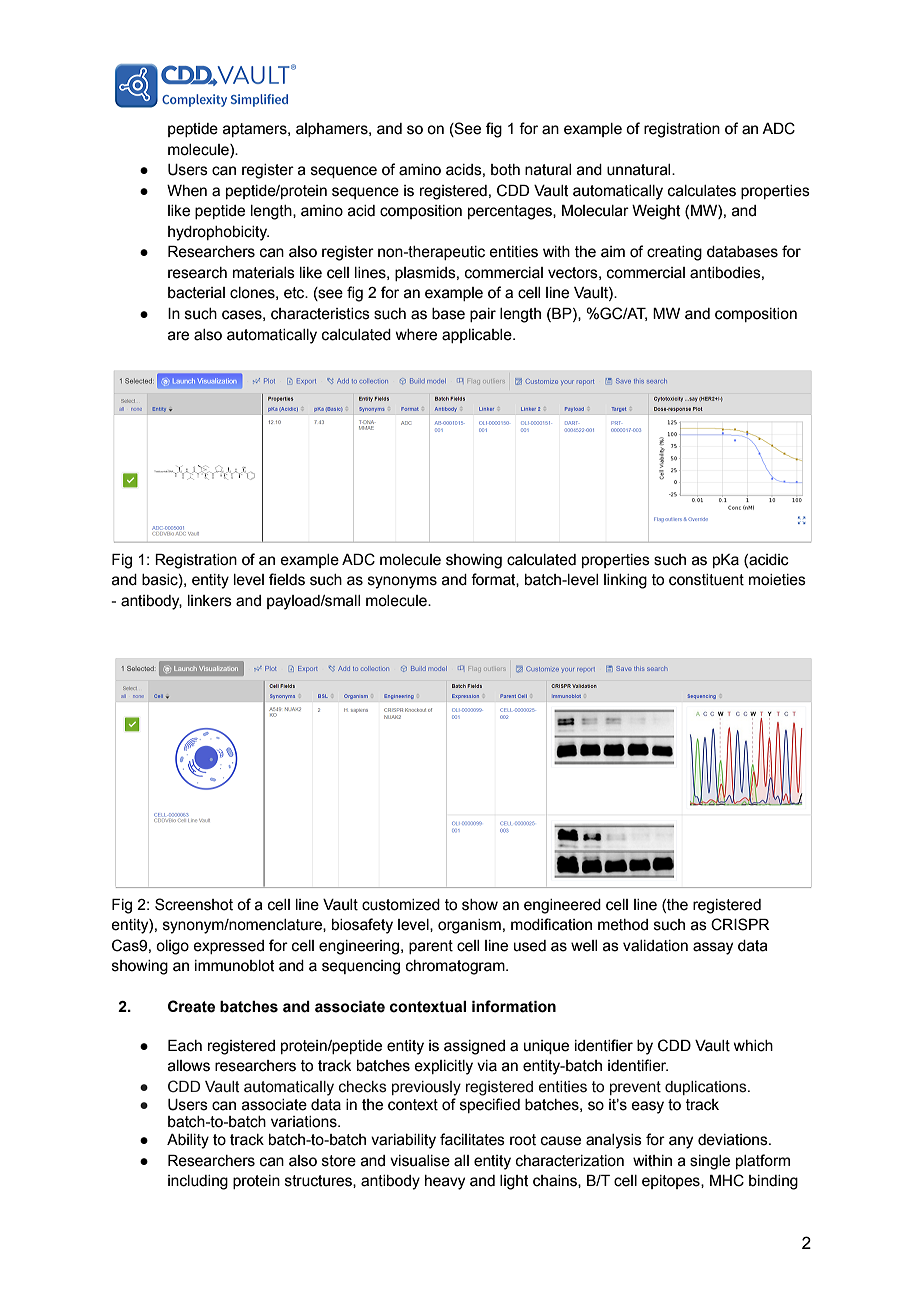  What do you see at coordinates (706, 580) in the screenshot?
I see `constituent` at bounding box center [706, 580].
